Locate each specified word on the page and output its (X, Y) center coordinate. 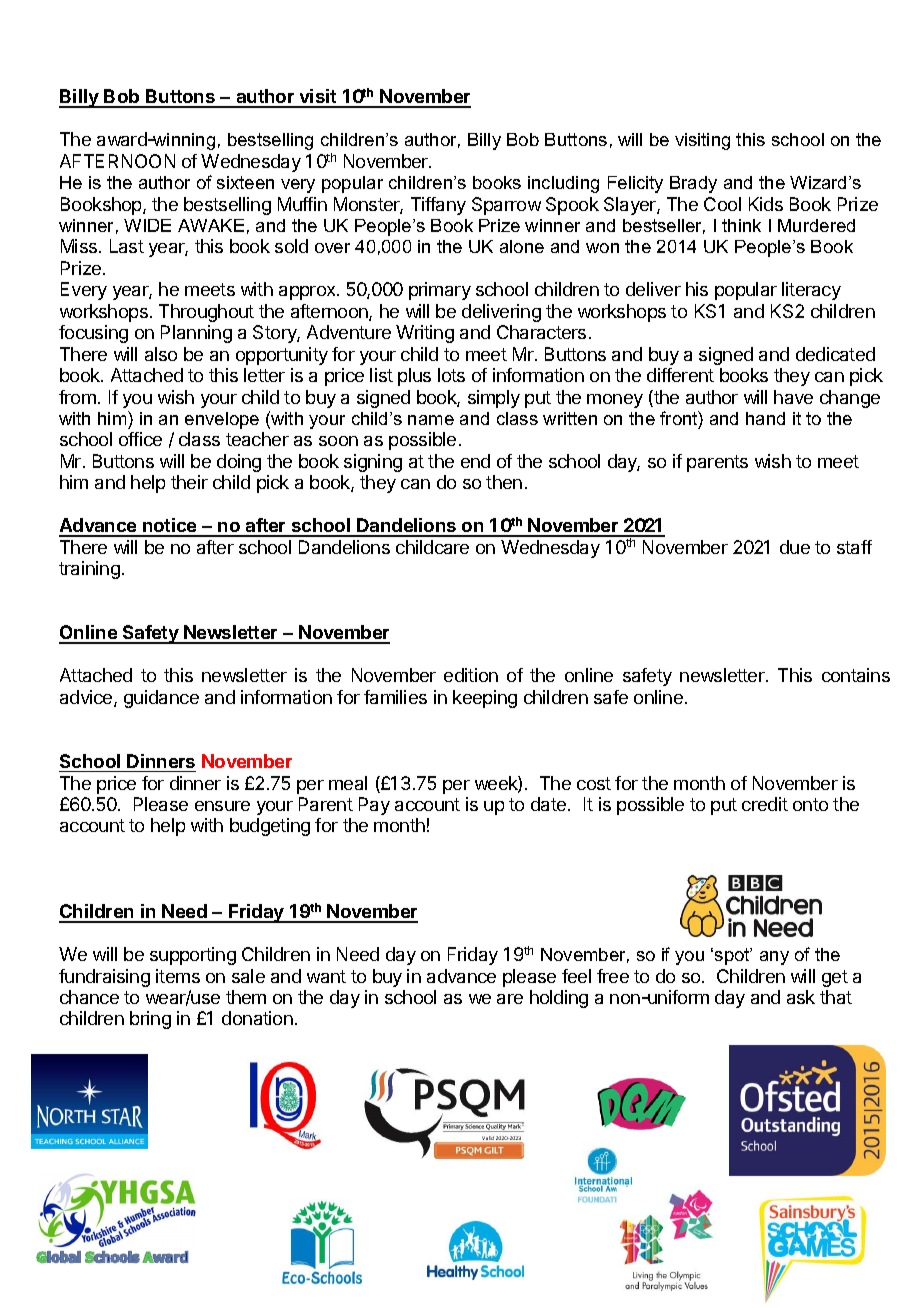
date (548, 804)
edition (471, 675)
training (89, 570)
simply (494, 399)
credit (765, 804)
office (140, 439)
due (795, 547)
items (178, 976)
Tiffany (438, 206)
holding (559, 999)
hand (765, 418)
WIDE (147, 225)
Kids (766, 204)
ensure (222, 806)
